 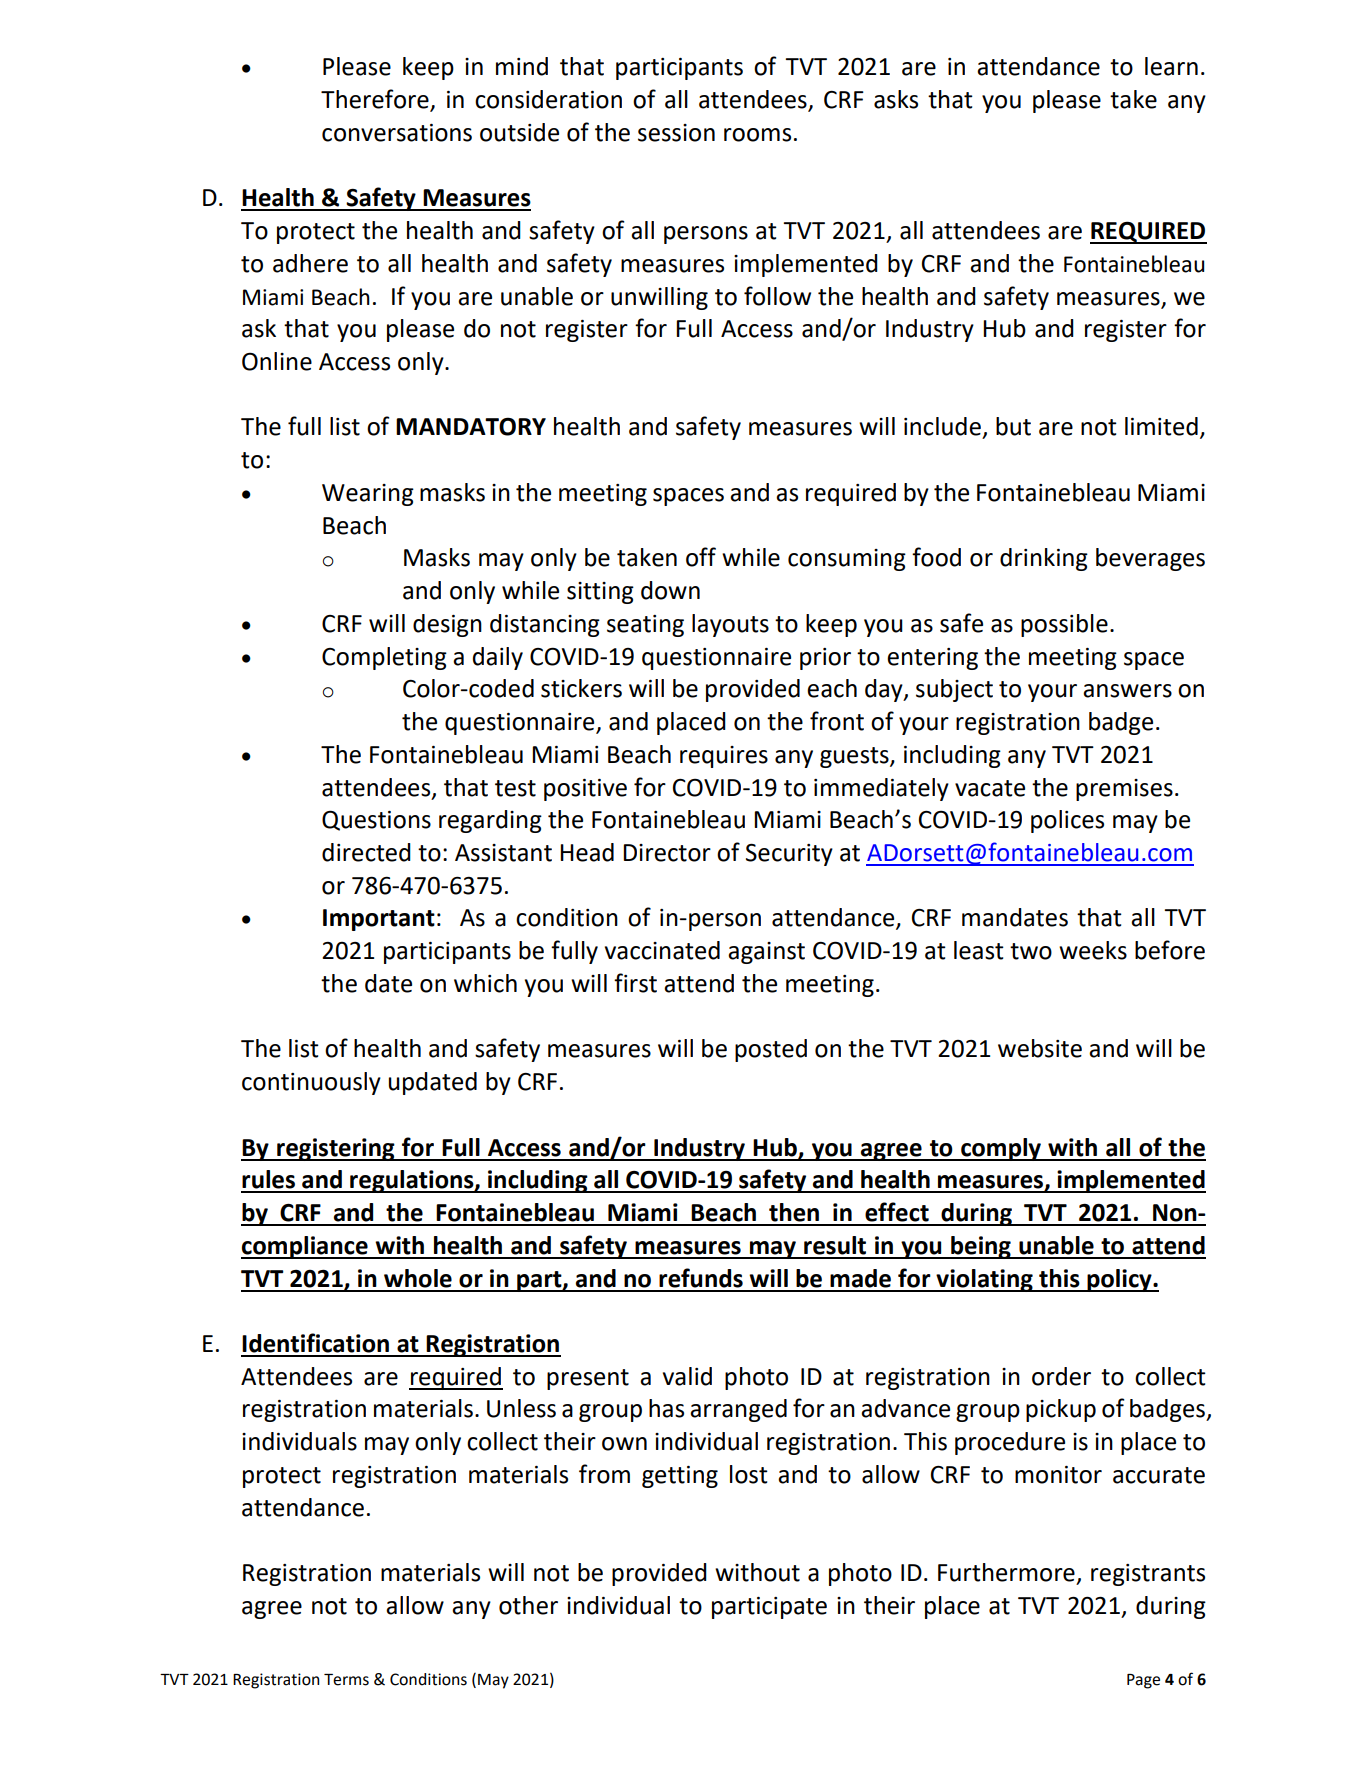 What do you see at coordinates (376, 100) in the screenshot?
I see `Therefore` at bounding box center [376, 100].
